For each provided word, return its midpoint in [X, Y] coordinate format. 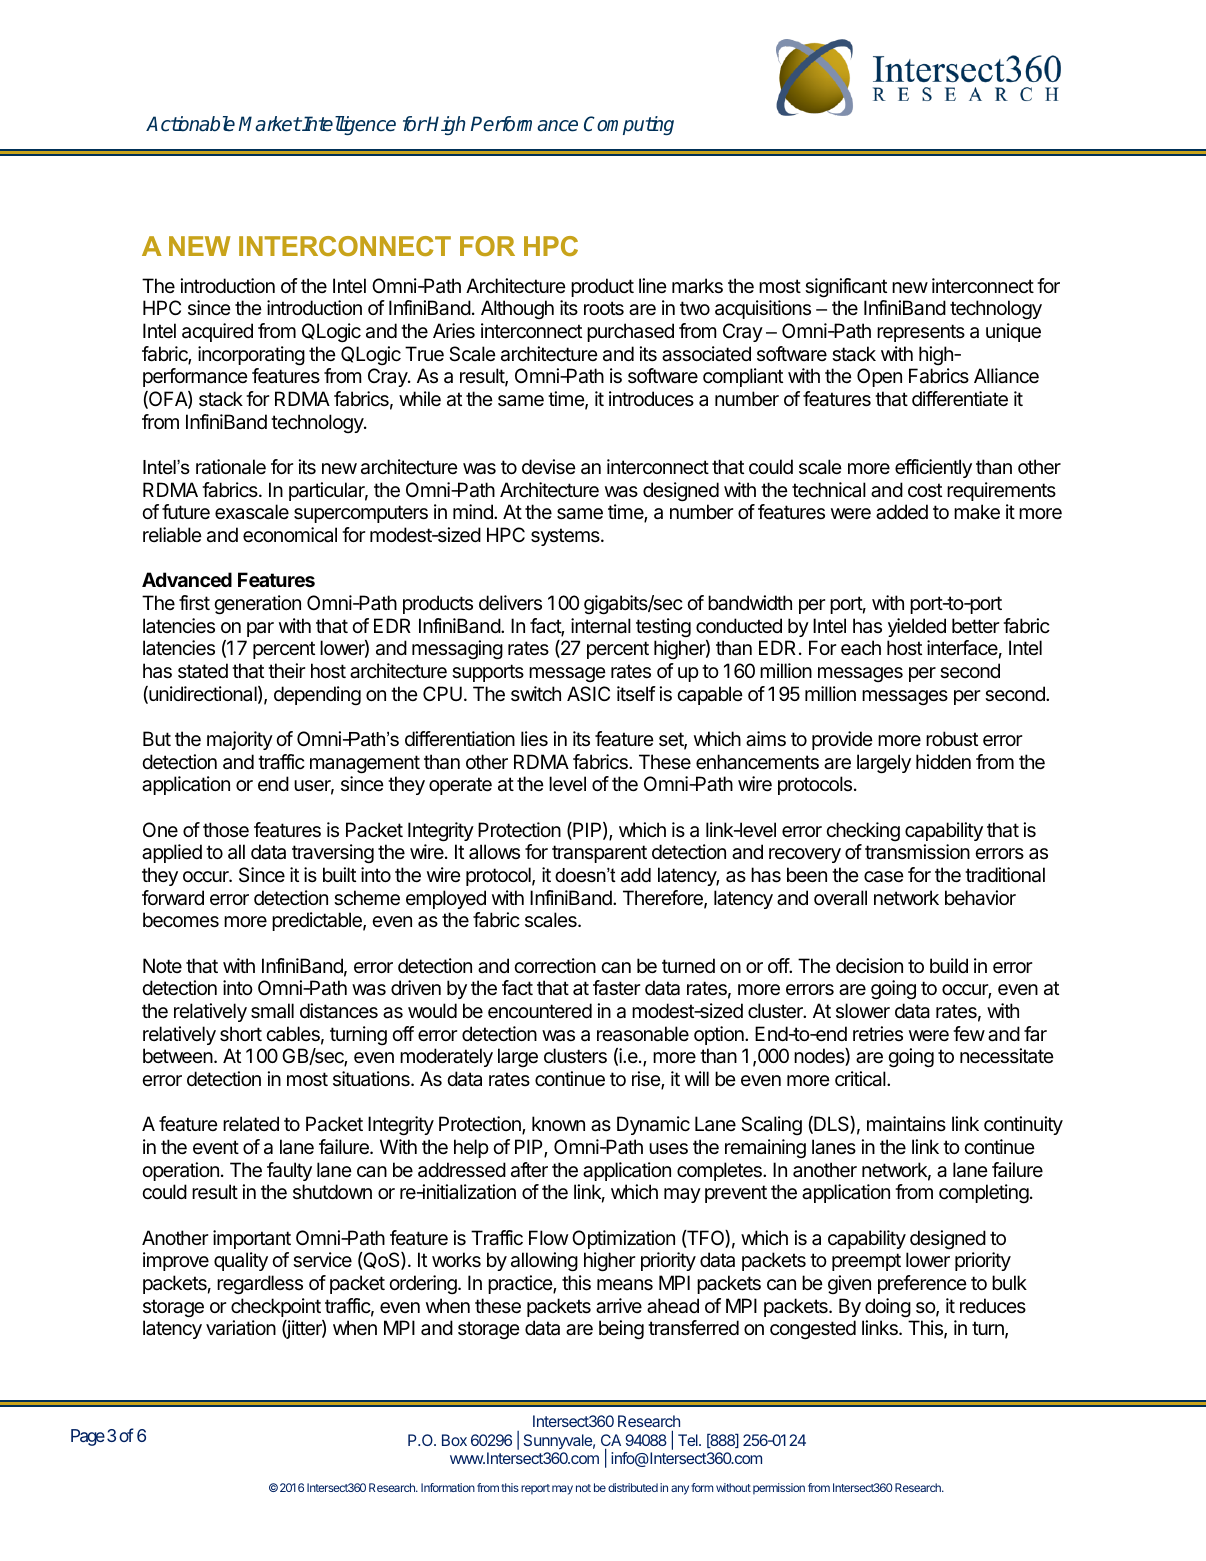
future [186, 512]
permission [779, 1489]
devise [549, 467]
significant [846, 288]
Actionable [190, 124]
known [558, 1123]
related [251, 1124]
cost [925, 490]
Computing [629, 125]
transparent [599, 854]
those [226, 830]
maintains [906, 1124]
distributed [633, 1487]
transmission [917, 852]
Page [88, 1437]
